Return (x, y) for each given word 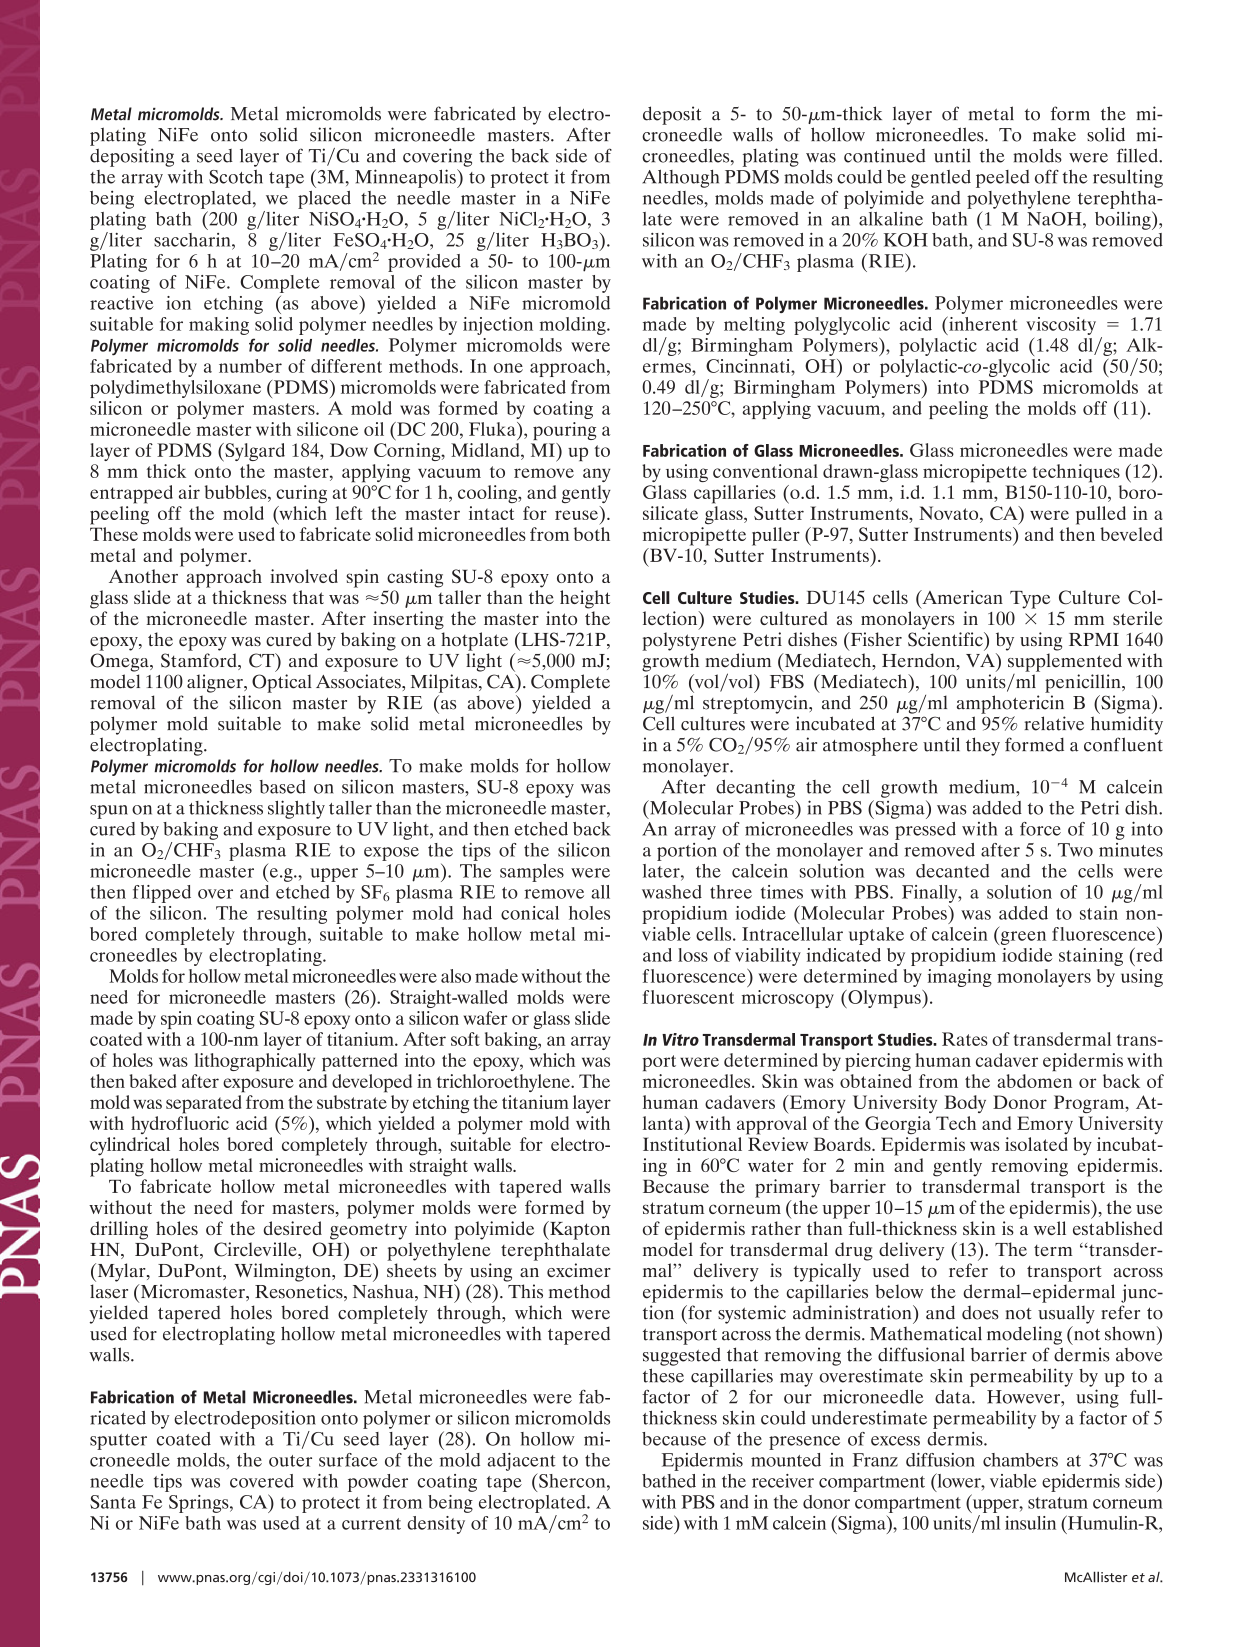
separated (204, 1104)
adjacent (521, 1462)
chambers (1020, 1460)
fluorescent (688, 997)
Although (680, 178)
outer (290, 1461)
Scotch (236, 177)
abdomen (1034, 1081)
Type (1030, 600)
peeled (1003, 179)
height (585, 599)
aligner (216, 683)
